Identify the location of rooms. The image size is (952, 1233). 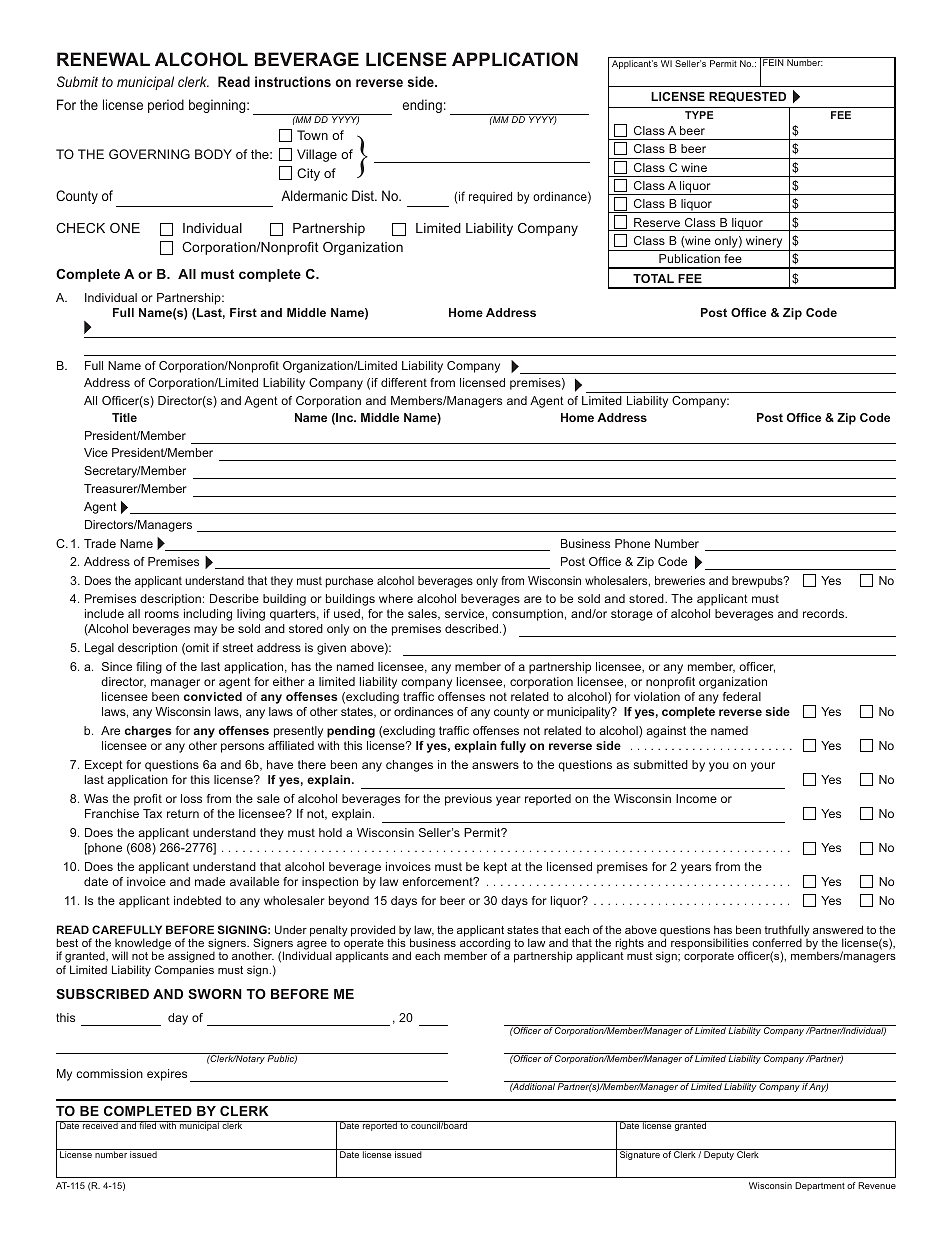
(162, 614).
